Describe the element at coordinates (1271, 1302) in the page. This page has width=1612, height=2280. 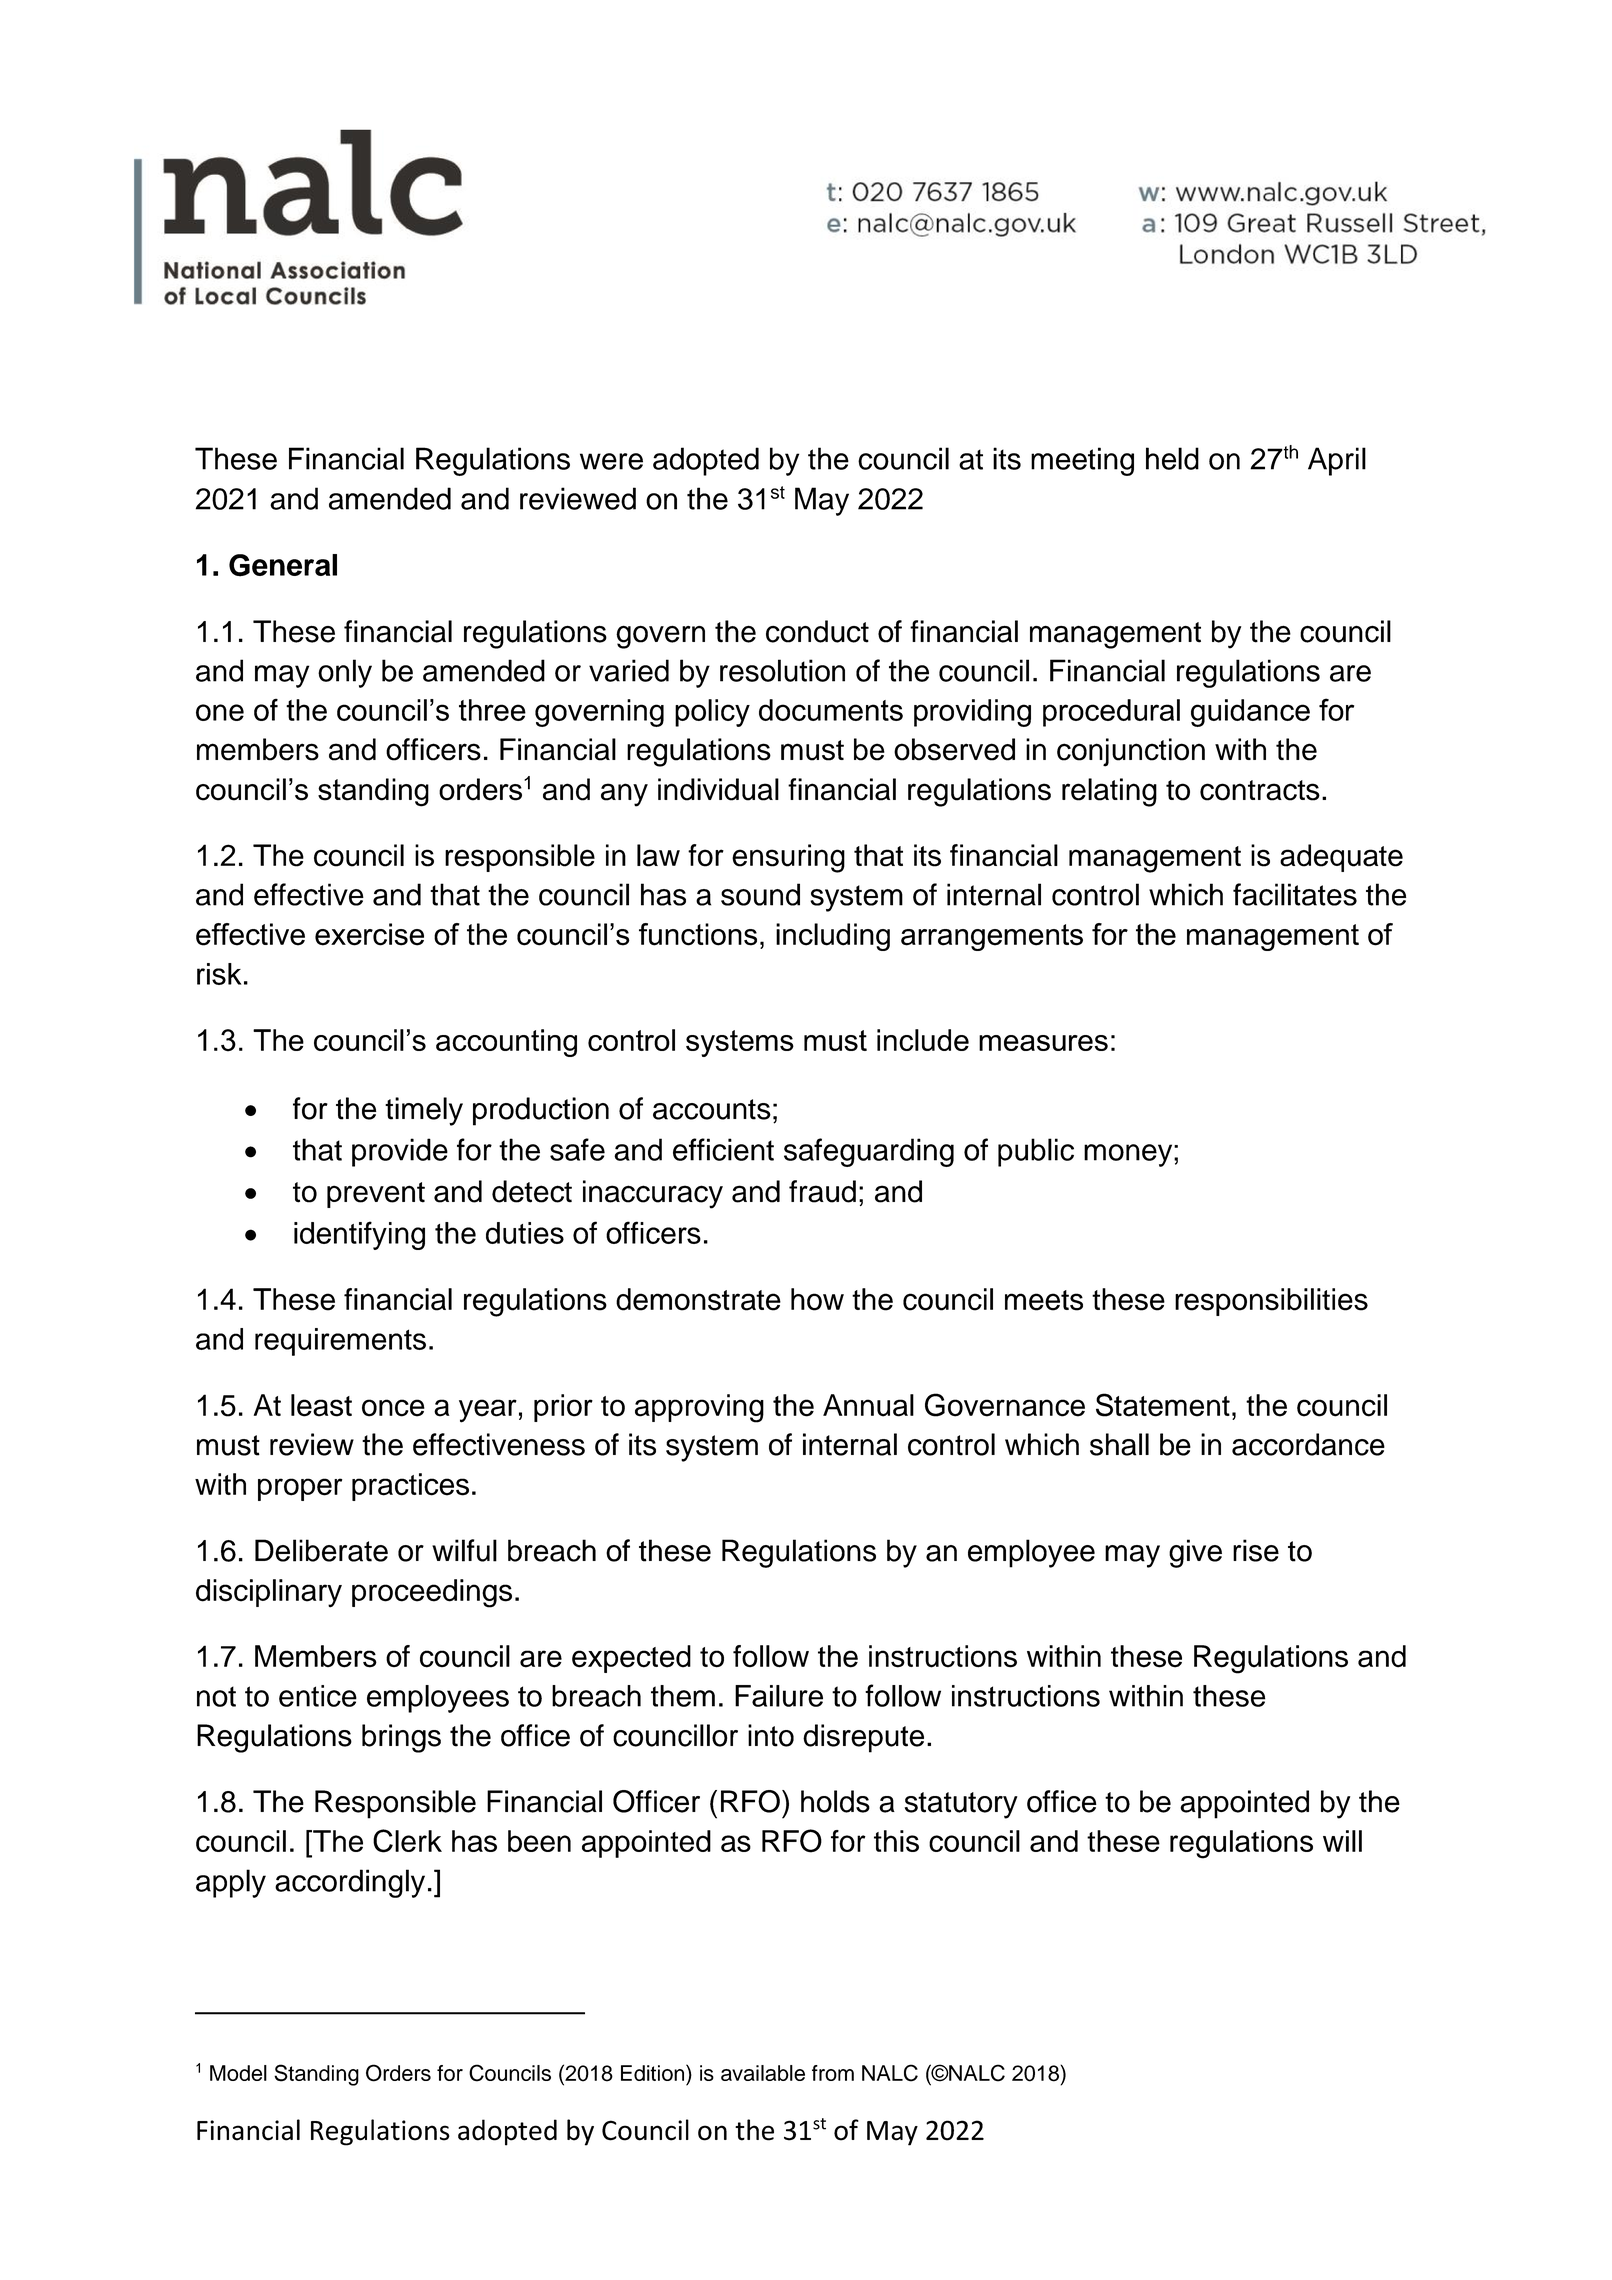
I see `responsibilities` at that location.
